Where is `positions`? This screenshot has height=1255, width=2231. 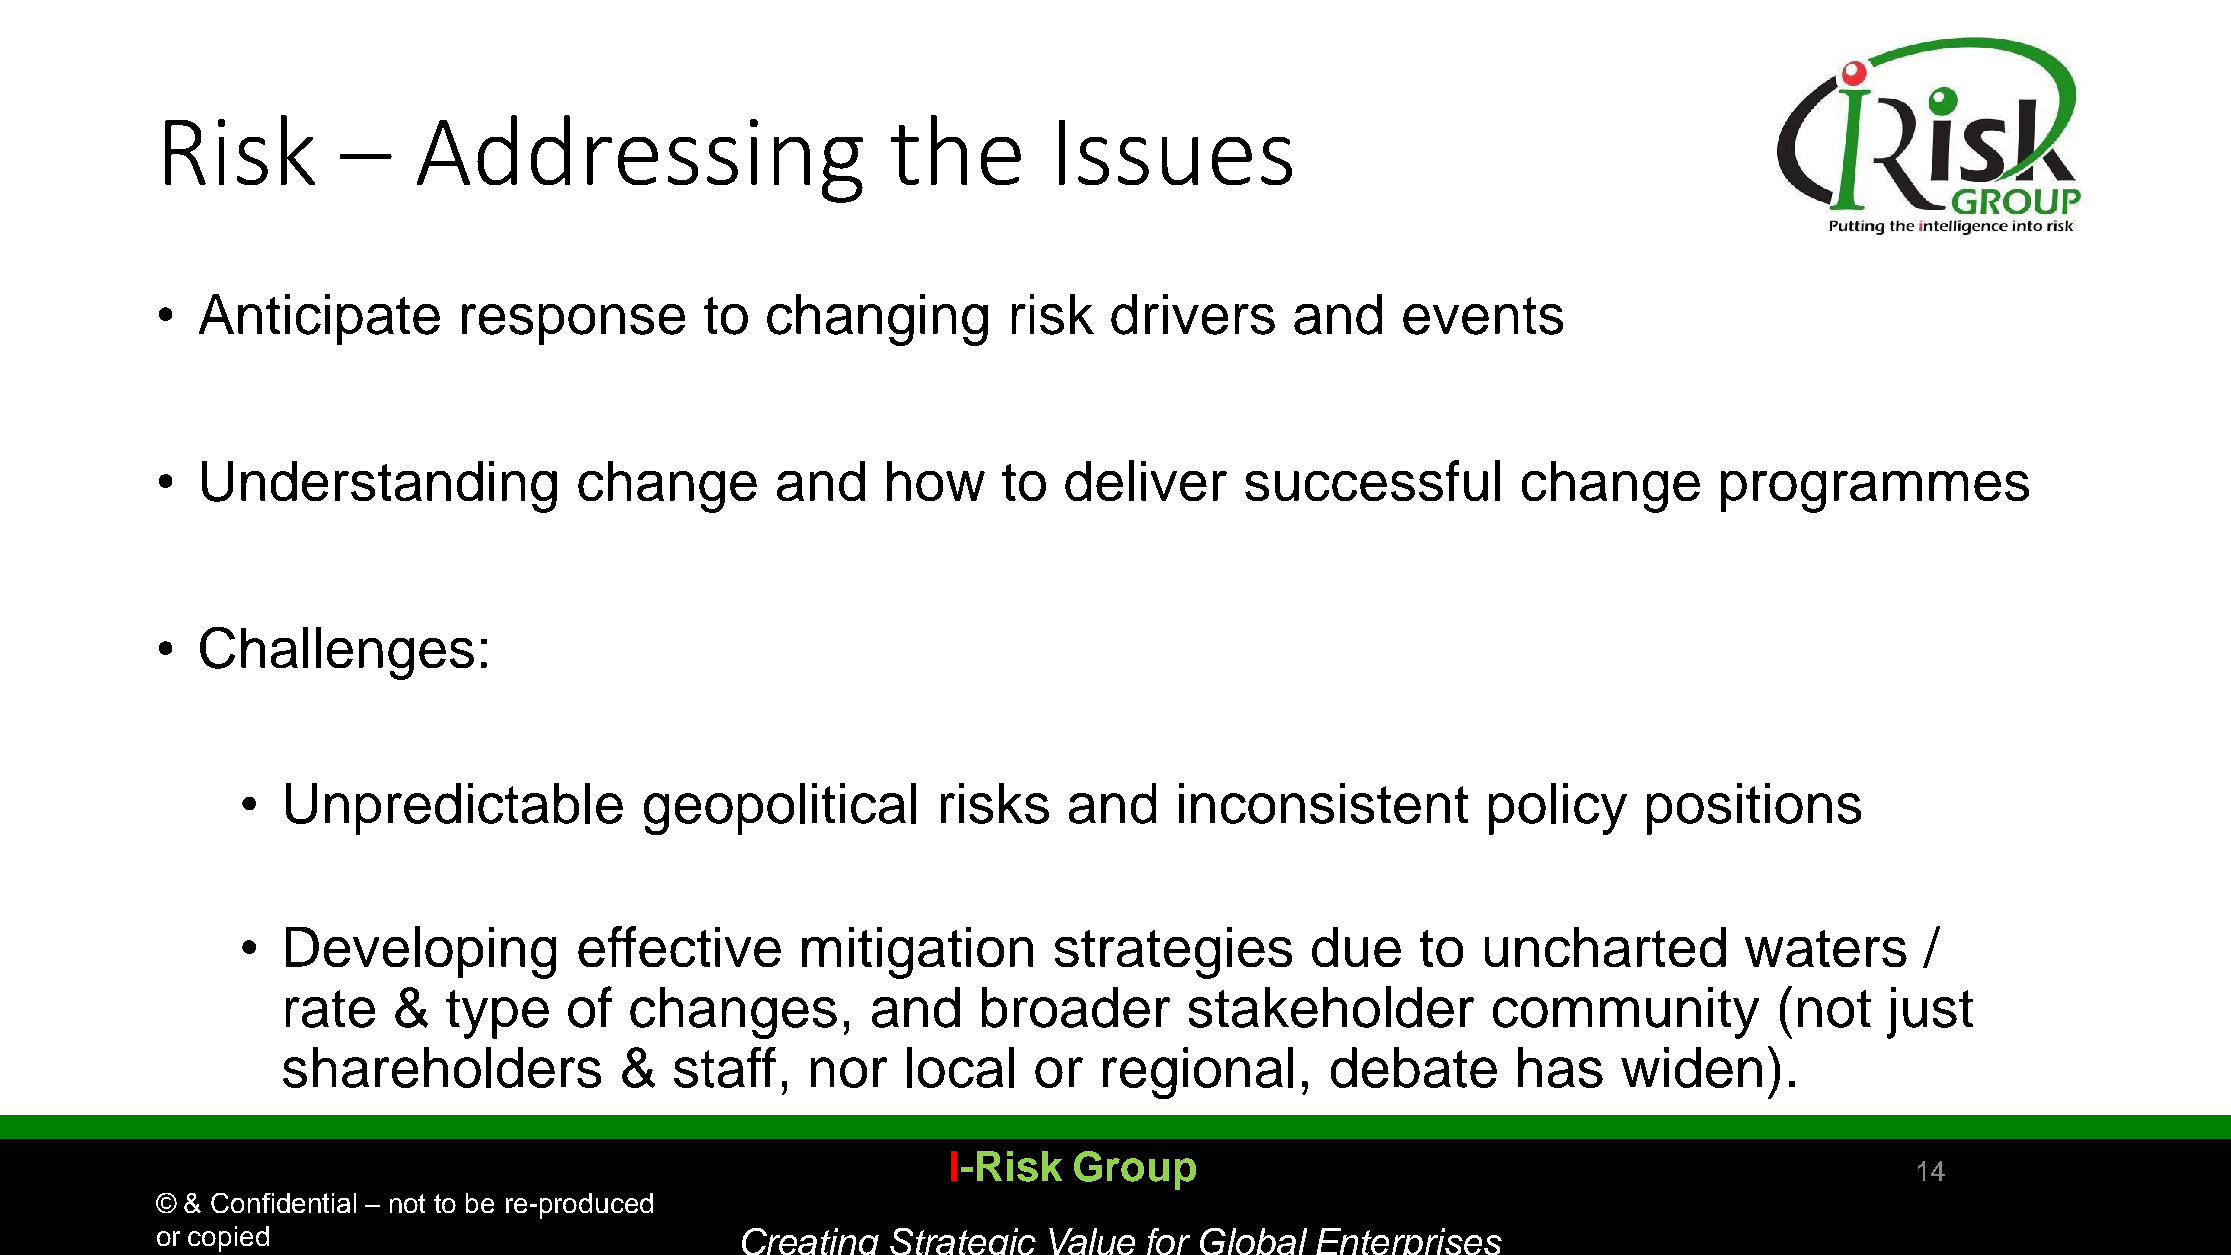 positions is located at coordinates (1754, 809).
